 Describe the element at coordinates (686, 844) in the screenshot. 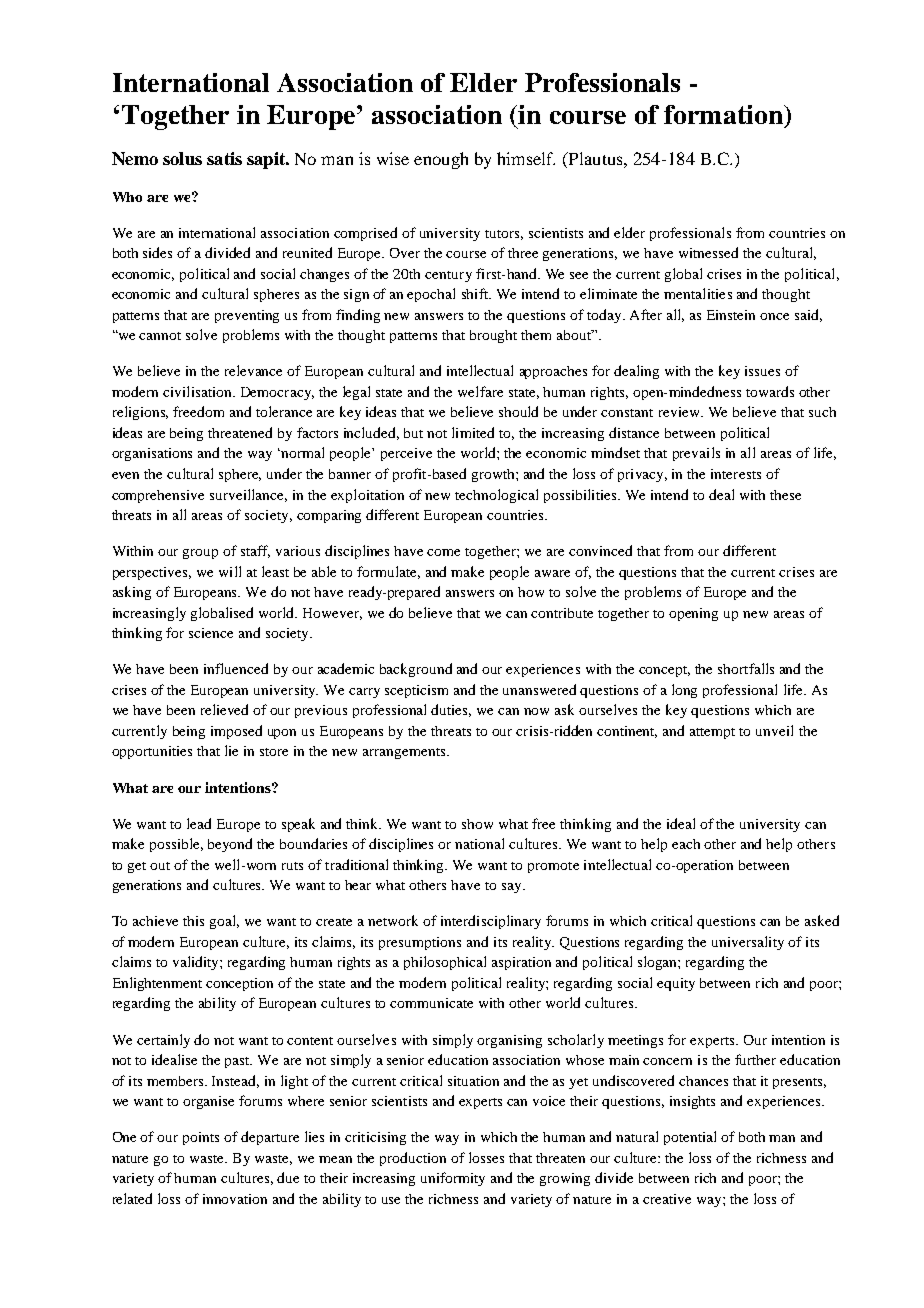

I see `each` at that location.
